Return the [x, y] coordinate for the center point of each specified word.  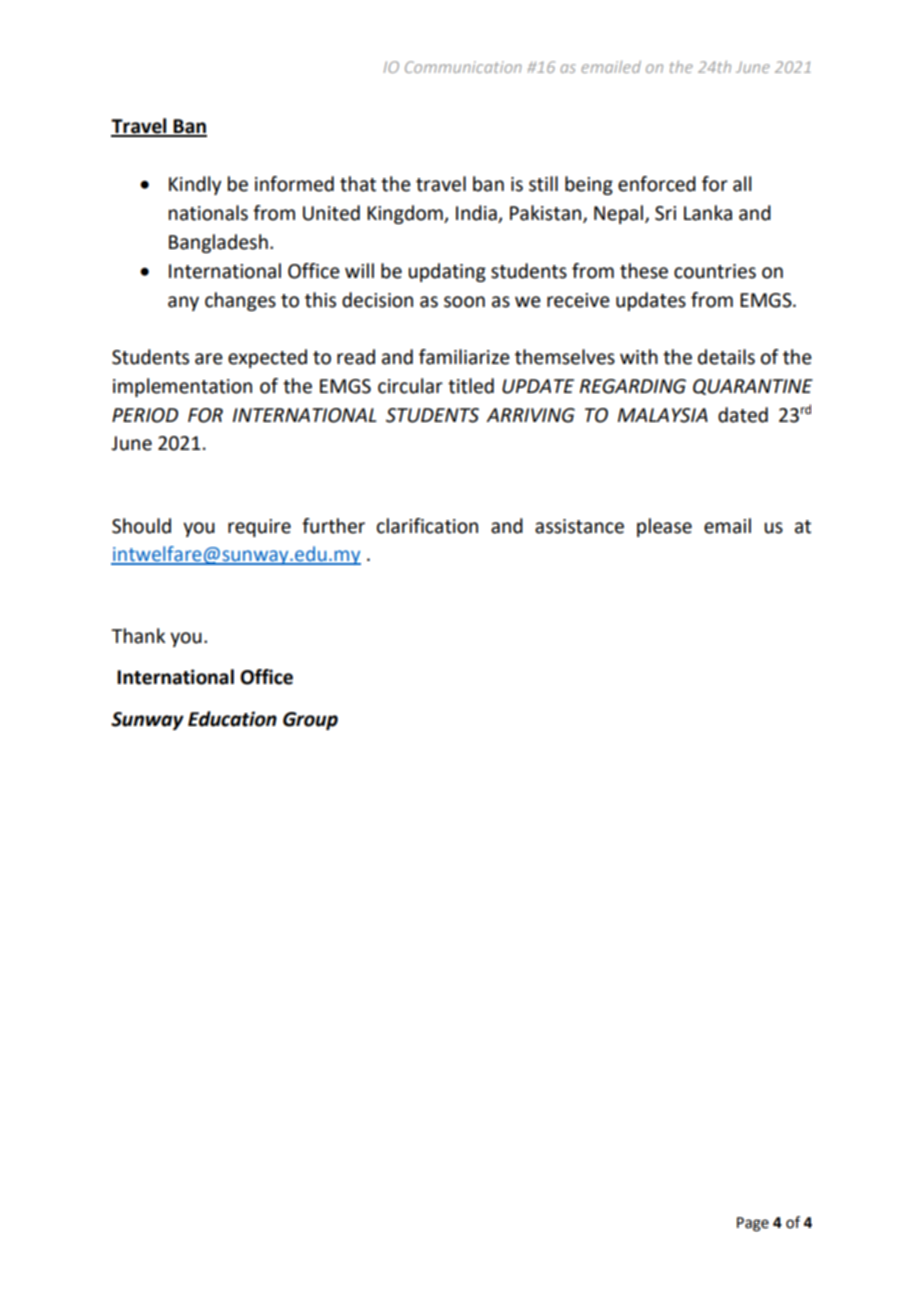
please [664, 527]
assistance [579, 526]
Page [753, 1224]
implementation [182, 387]
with [639, 357]
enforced [657, 184]
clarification [427, 526]
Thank [138, 636]
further [333, 526]
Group [310, 721]
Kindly [195, 185]
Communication [463, 67]
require [259, 528]
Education [232, 719]
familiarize [464, 357]
